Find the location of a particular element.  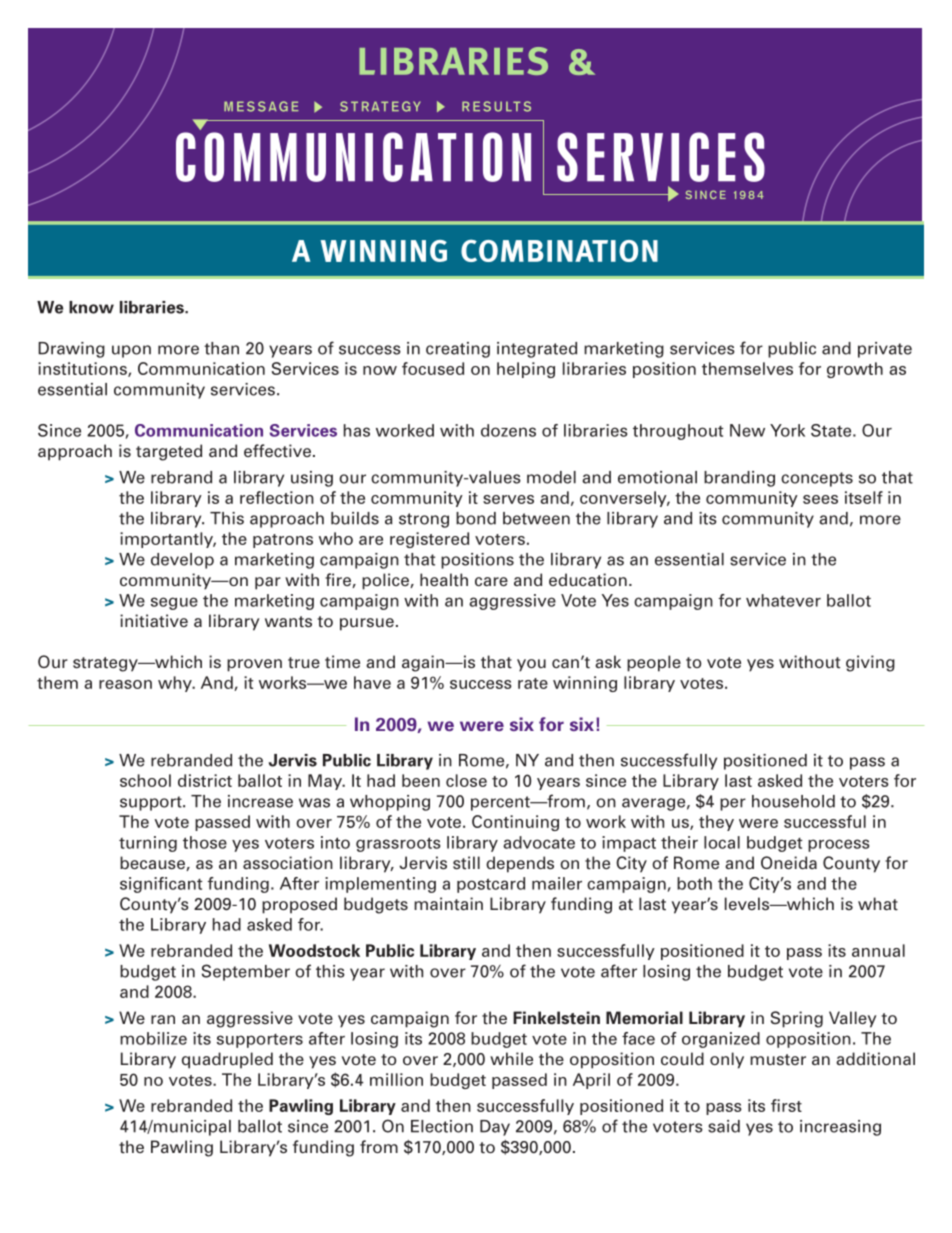

COMBINATION is located at coordinates (559, 250).
